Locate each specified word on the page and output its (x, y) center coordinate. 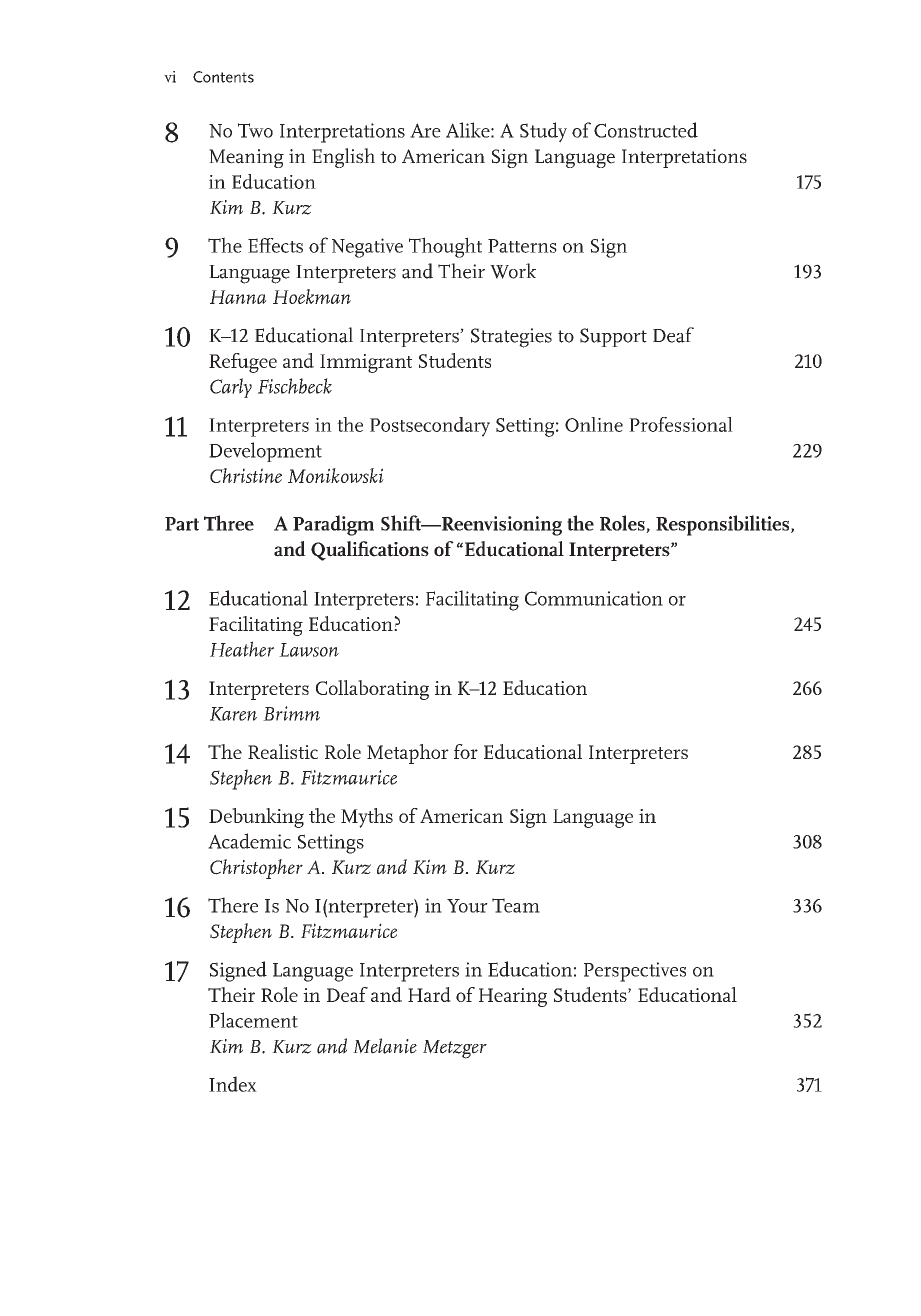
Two (255, 130)
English (343, 158)
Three (229, 523)
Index (233, 1084)
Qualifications (370, 551)
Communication (594, 598)
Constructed (646, 130)
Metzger (455, 1049)
